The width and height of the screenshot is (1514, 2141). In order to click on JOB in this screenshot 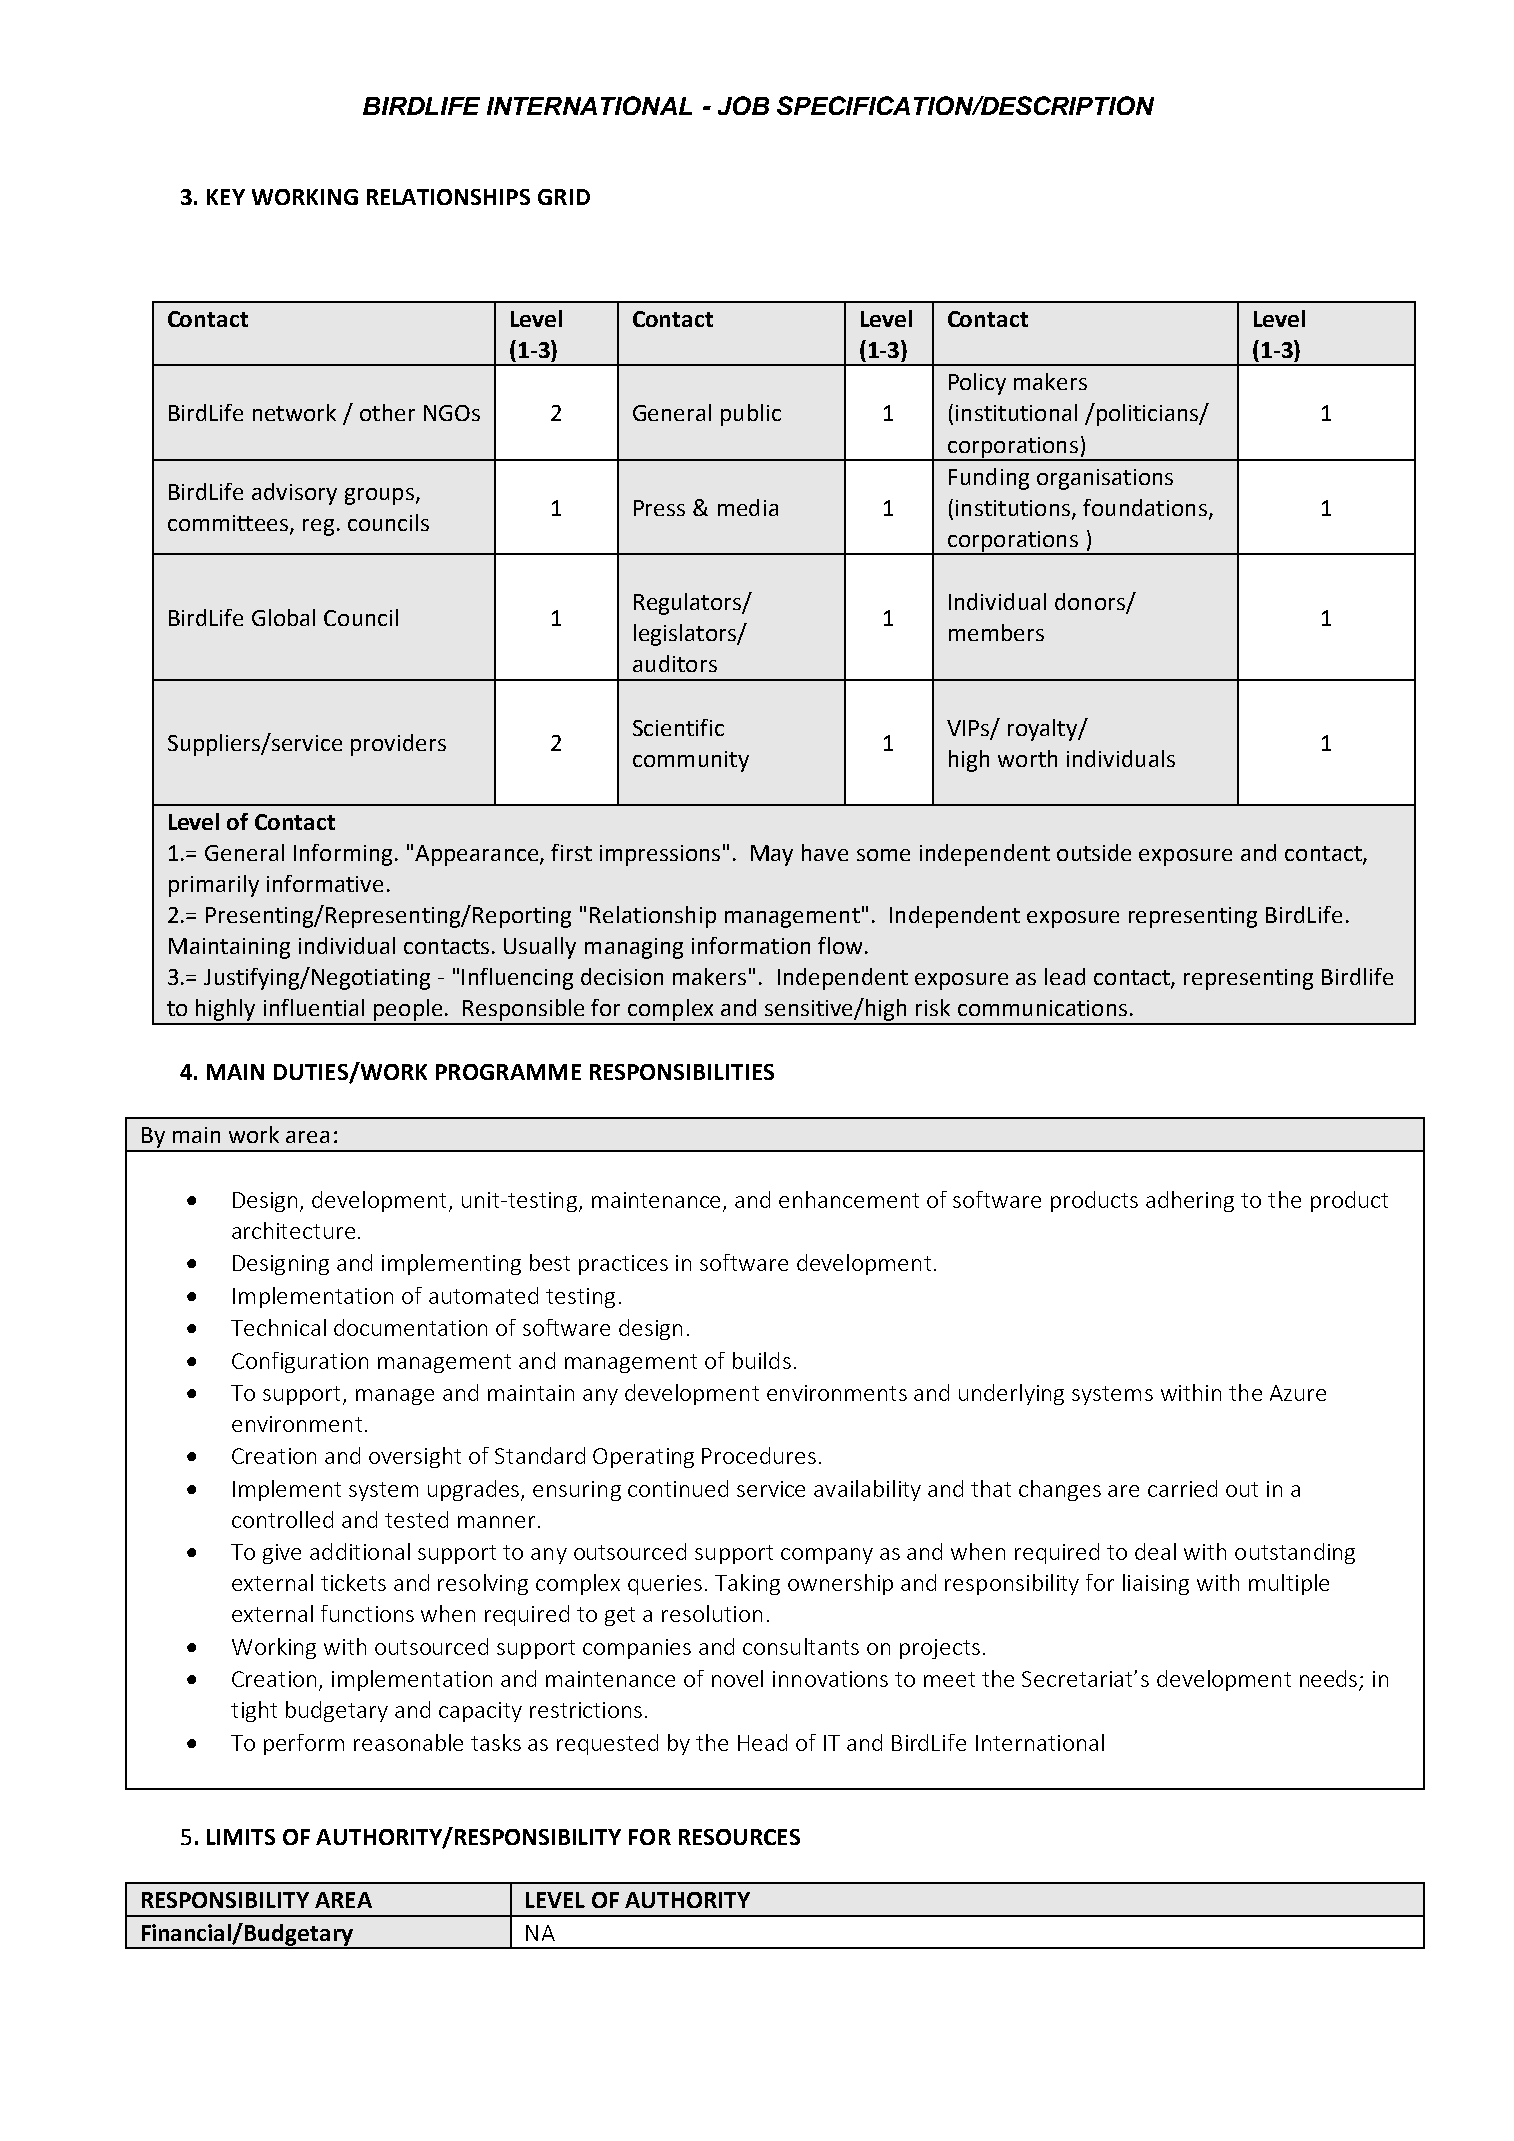, I will do `click(743, 105)`.
